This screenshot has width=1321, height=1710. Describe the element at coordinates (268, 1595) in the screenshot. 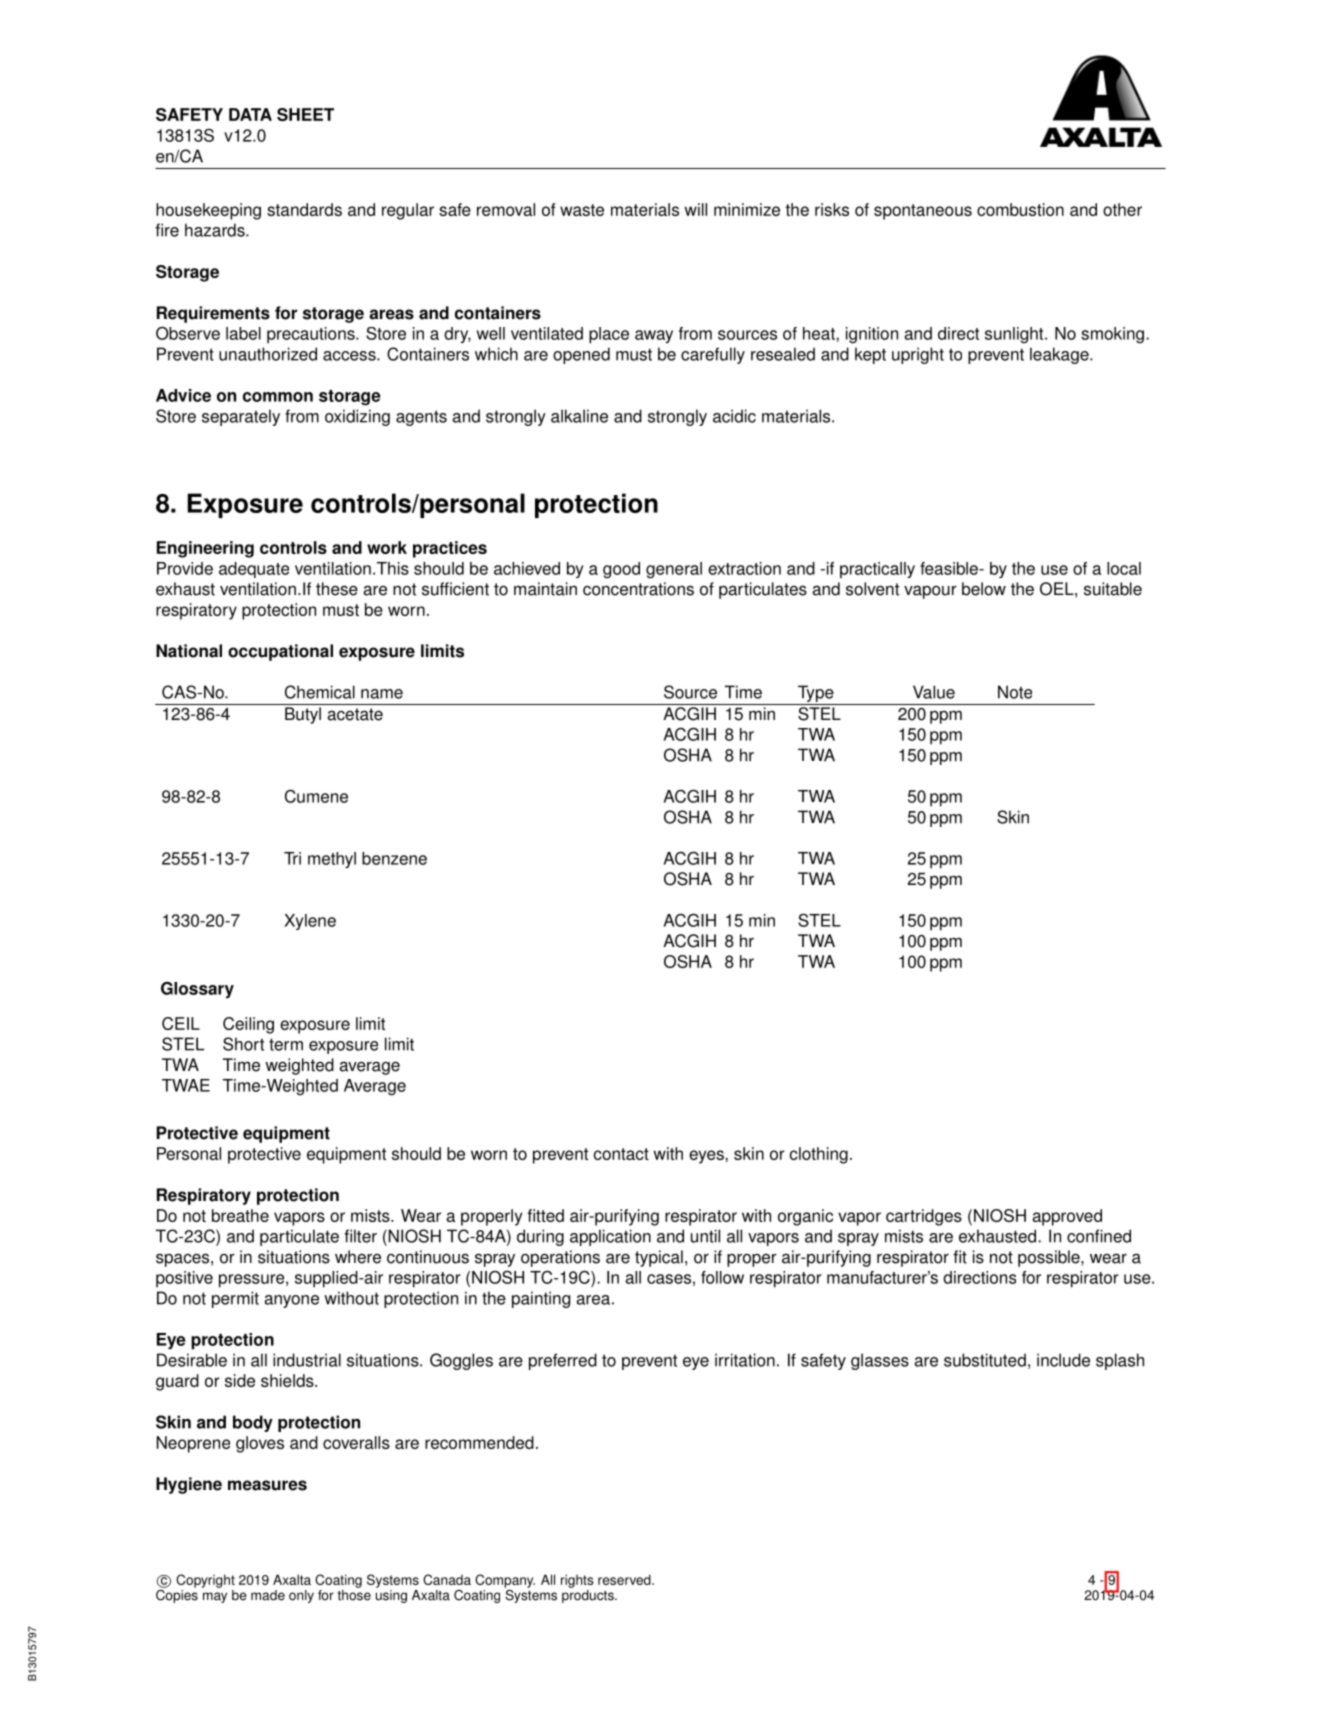

I see `made` at that location.
